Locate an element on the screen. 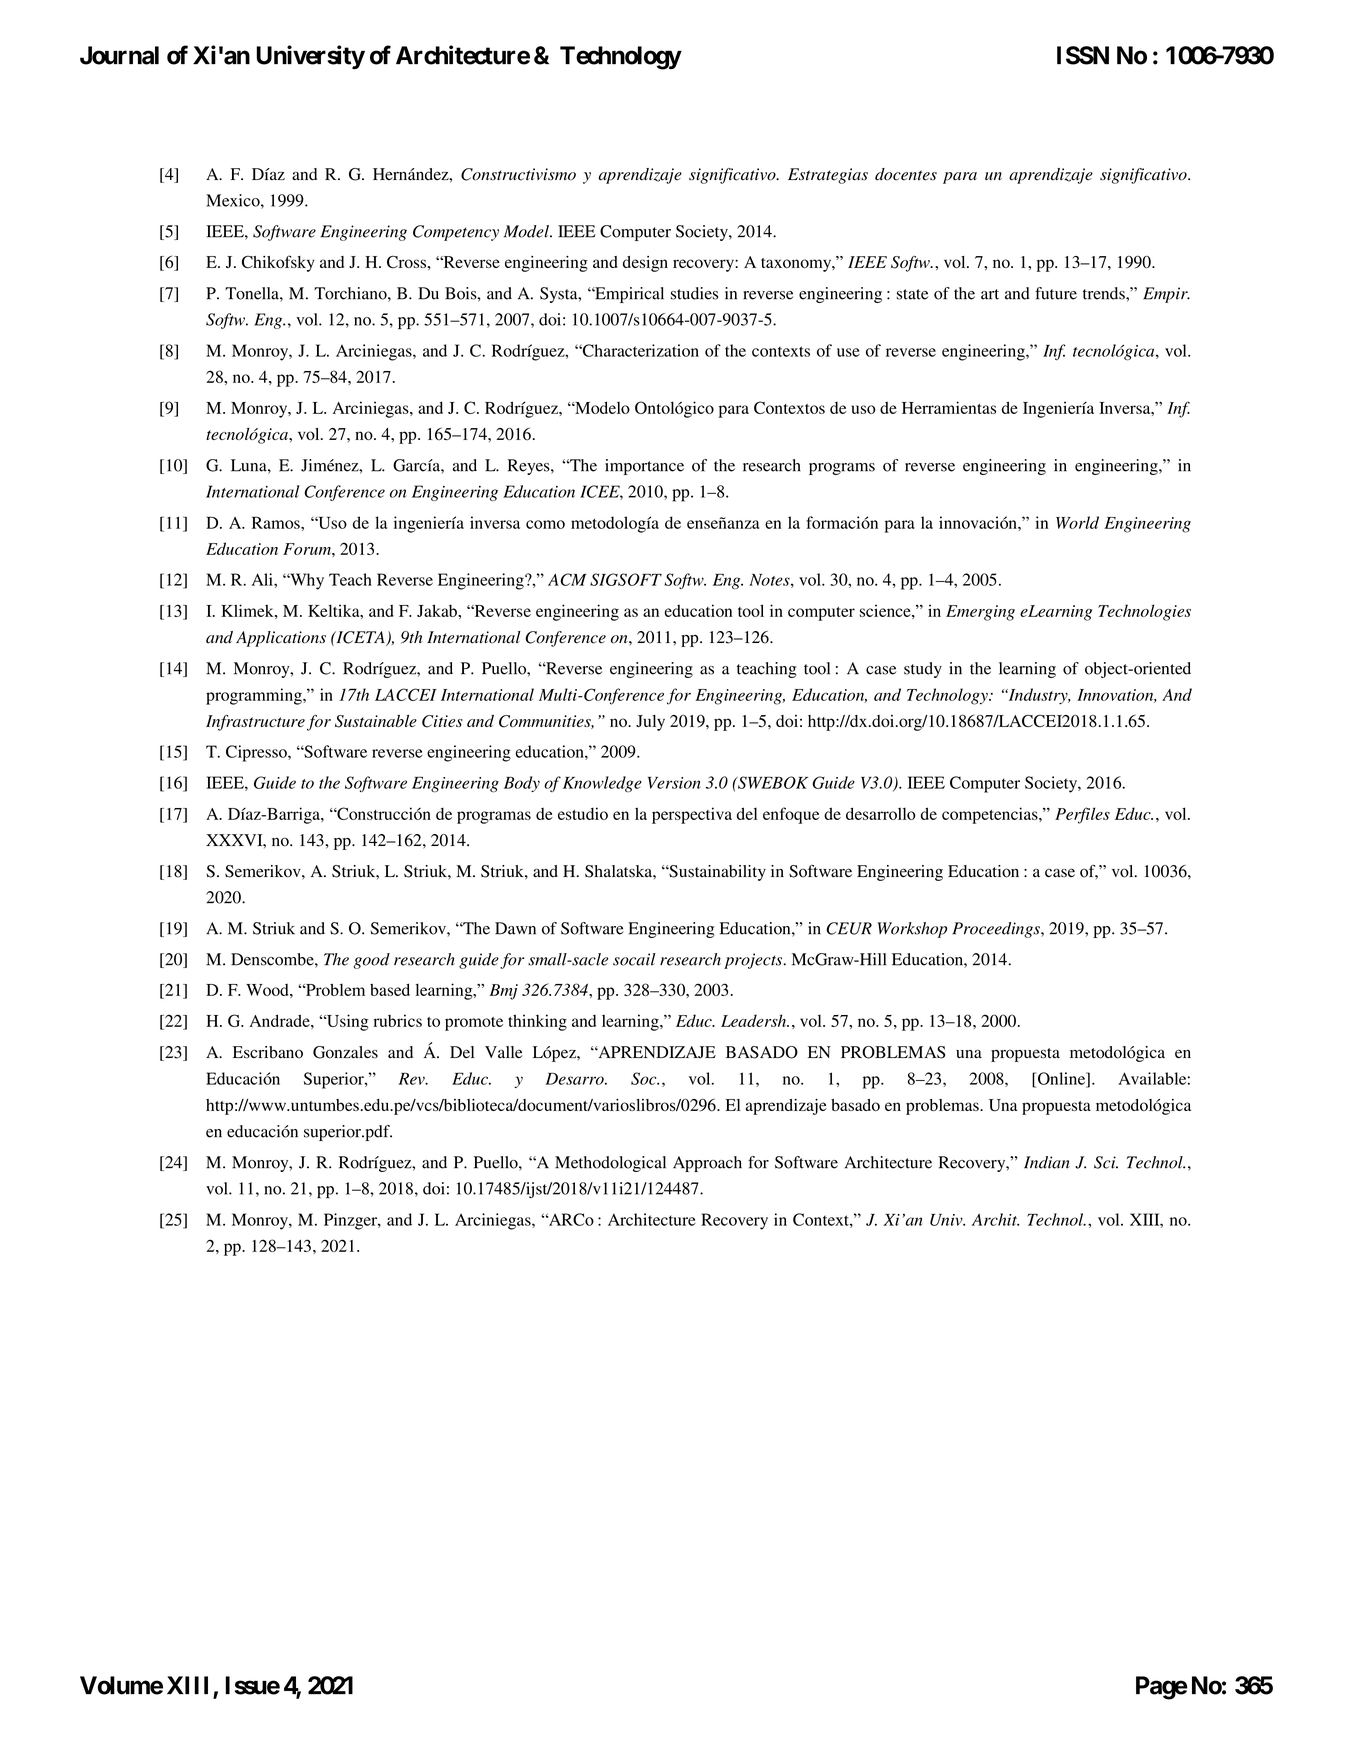 This screenshot has height=1747, width=1350. ISSN is located at coordinates (1083, 55).
